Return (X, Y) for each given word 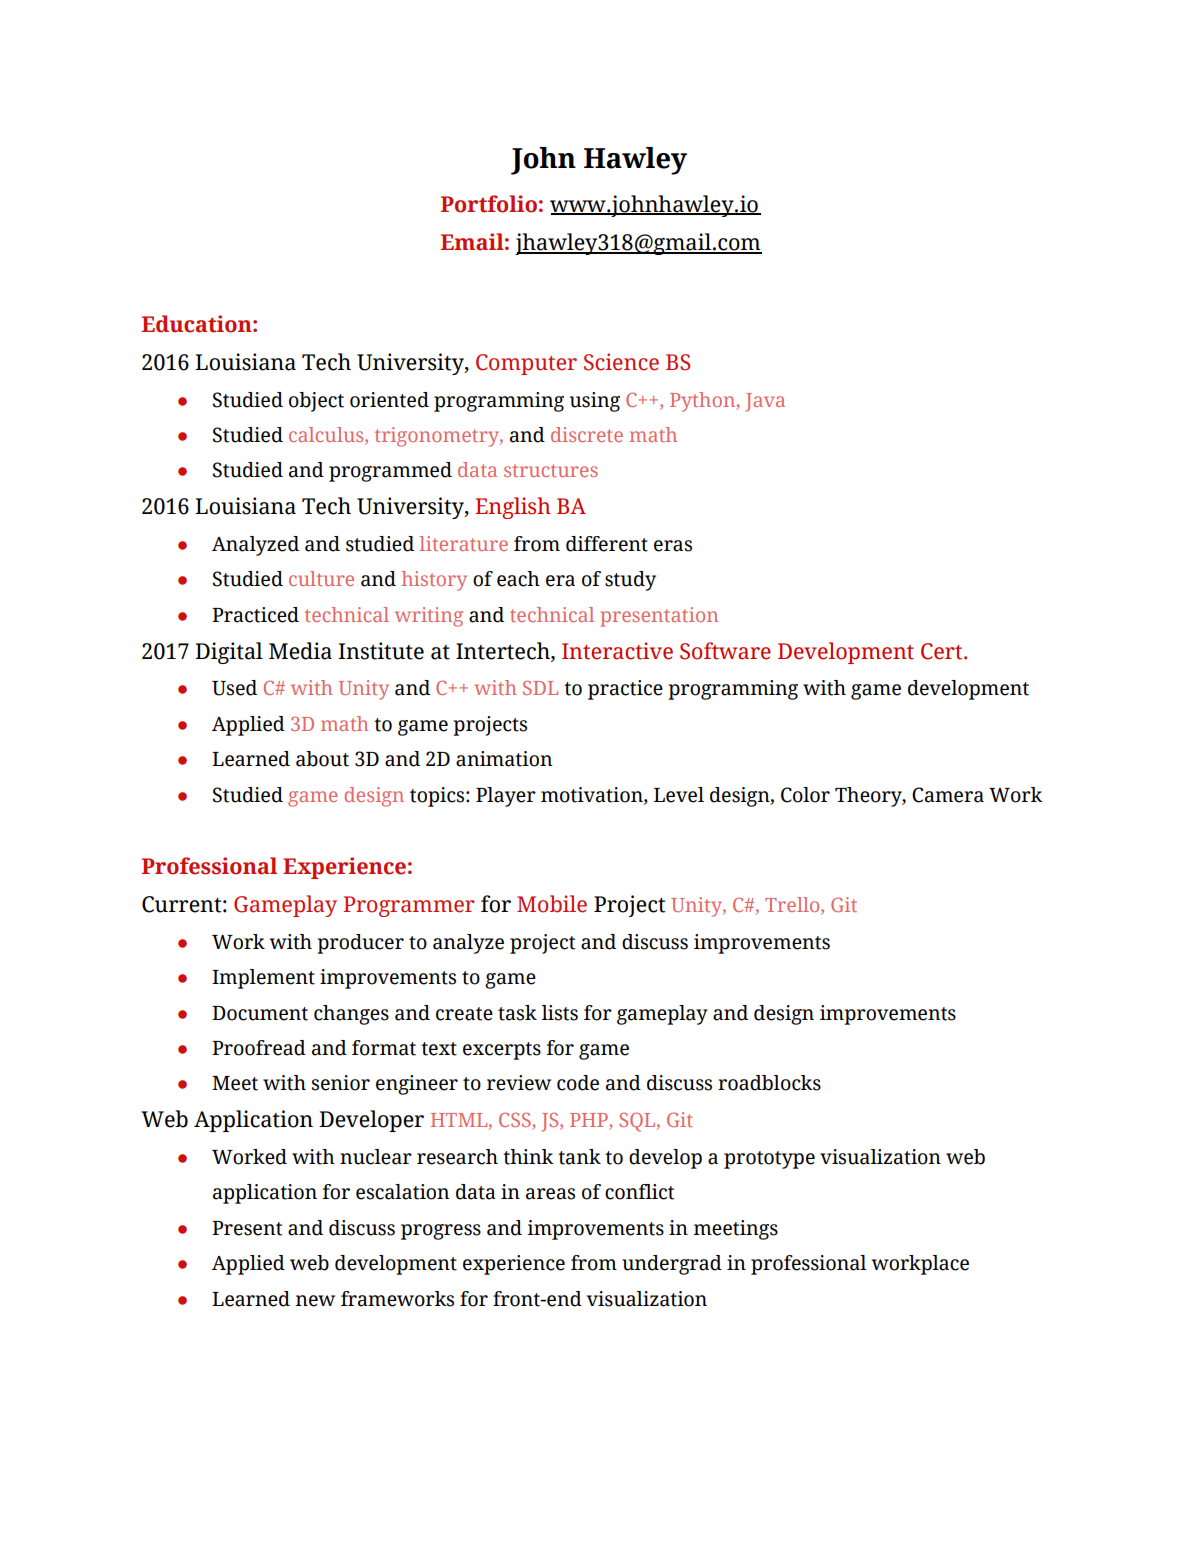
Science (621, 362)
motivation (593, 795)
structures (551, 470)
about (322, 759)
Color (805, 795)
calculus (327, 436)
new (315, 1301)
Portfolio (489, 204)
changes (351, 1015)
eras (673, 546)
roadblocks (769, 1083)
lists (560, 1013)
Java (765, 402)
